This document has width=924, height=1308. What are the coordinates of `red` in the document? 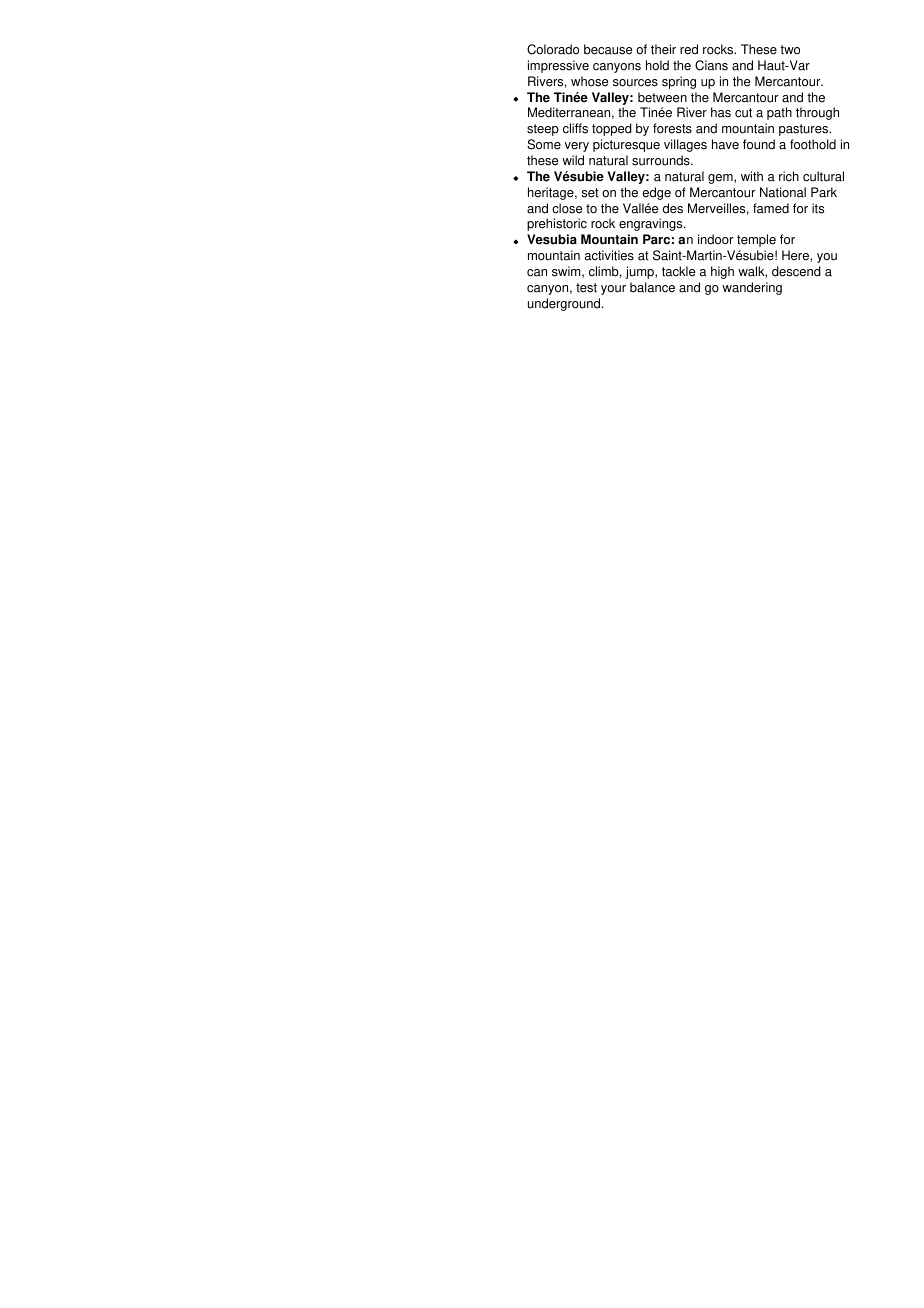 It's located at (689, 49).
